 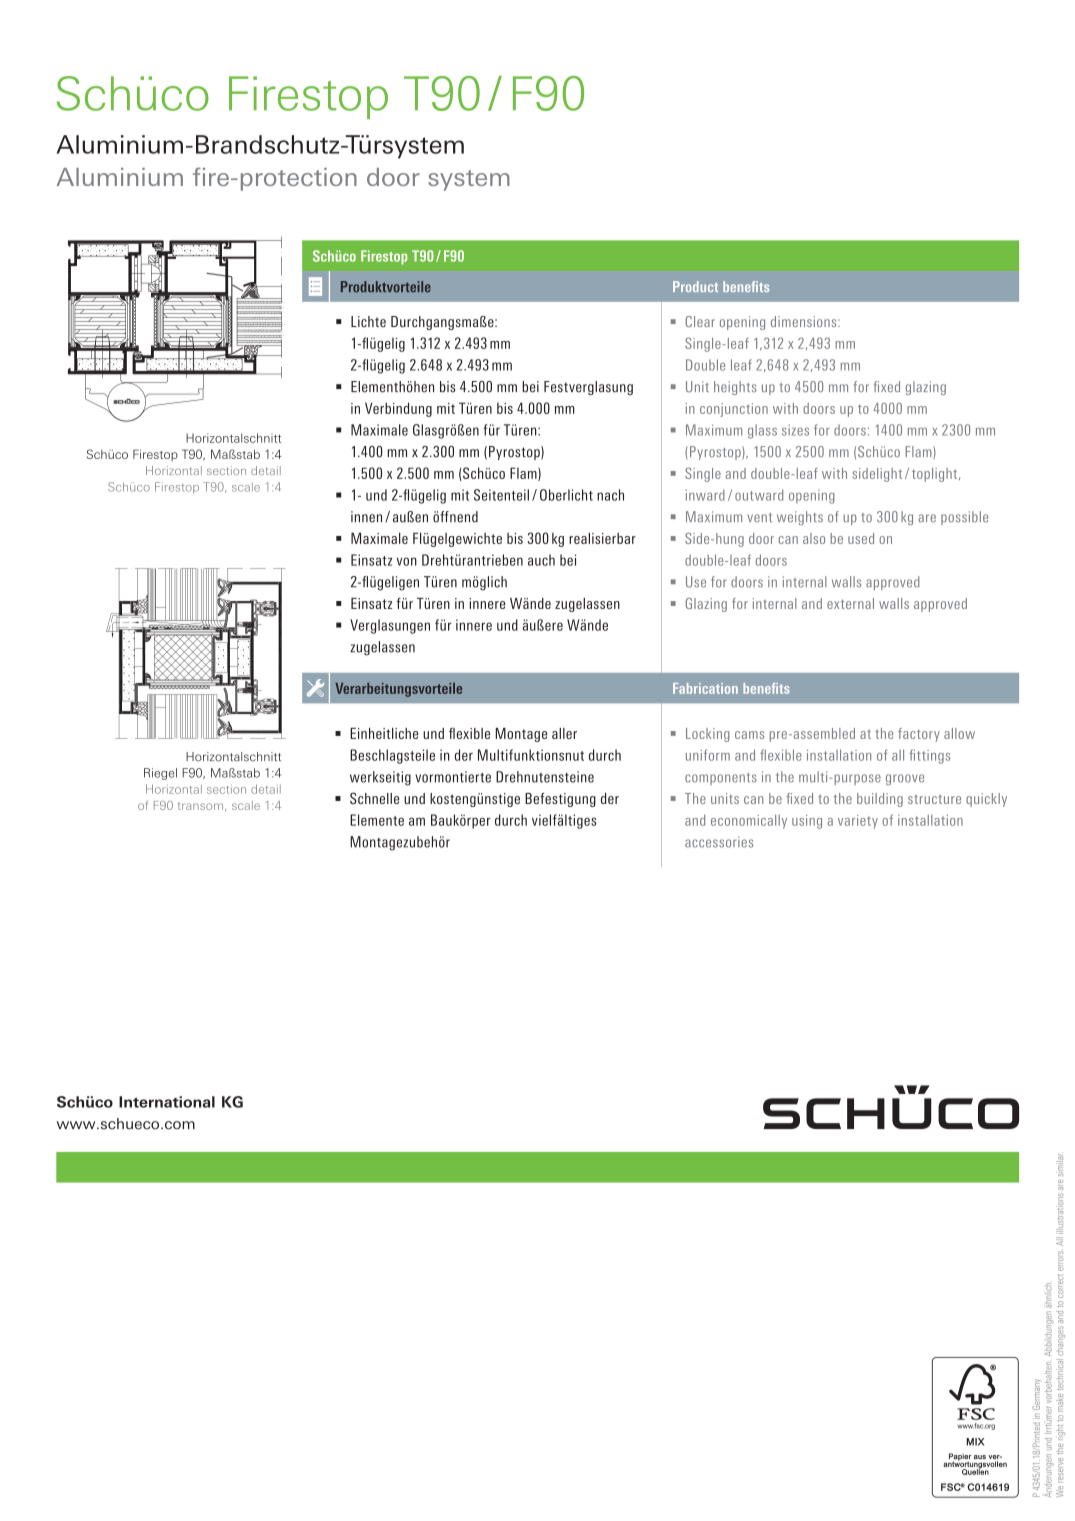 What do you see at coordinates (407, 561) in the screenshot?
I see `von` at bounding box center [407, 561].
